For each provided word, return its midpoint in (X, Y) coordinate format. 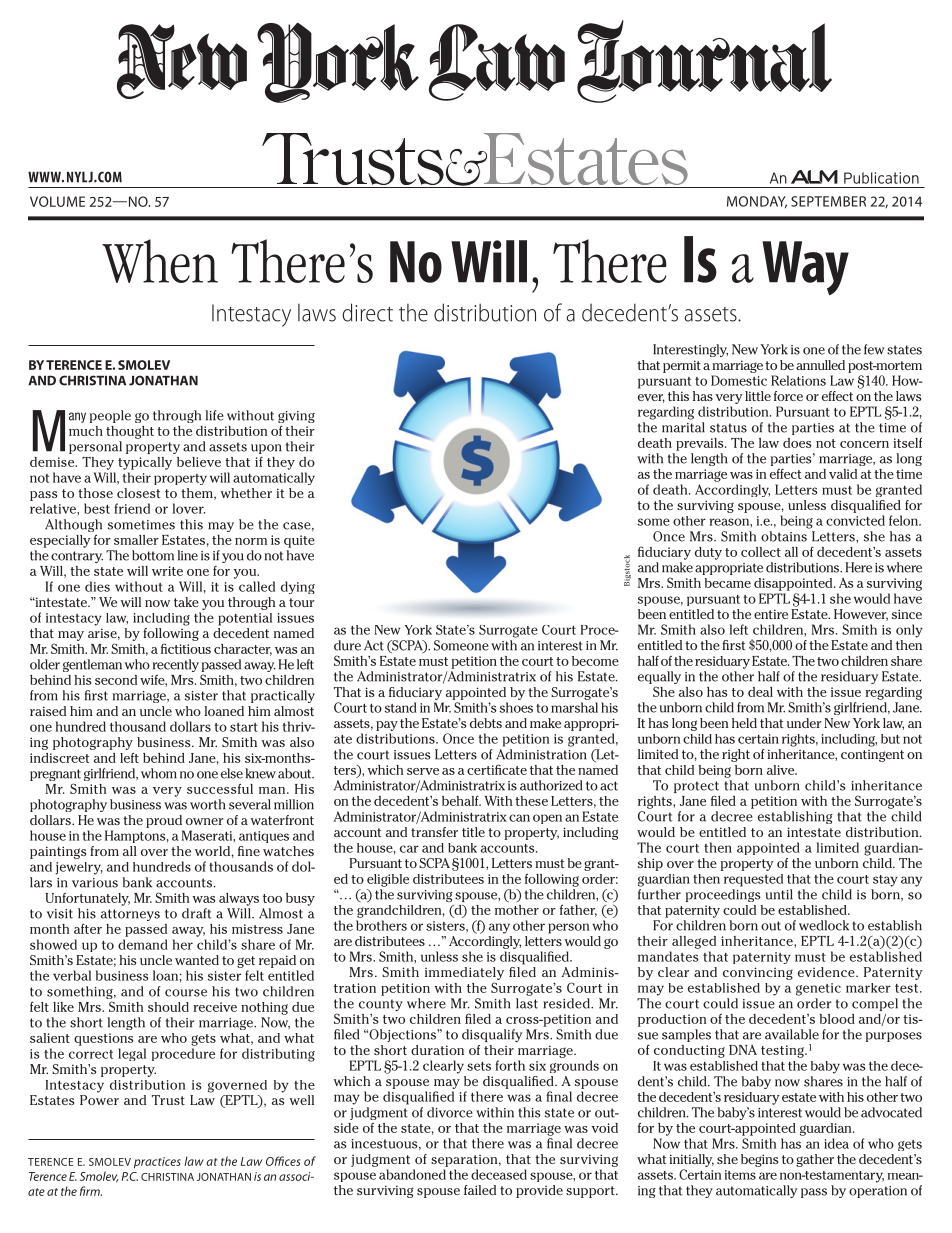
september (828, 201)
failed (480, 1190)
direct (367, 312)
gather (815, 1160)
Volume (57, 201)
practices (157, 1163)
